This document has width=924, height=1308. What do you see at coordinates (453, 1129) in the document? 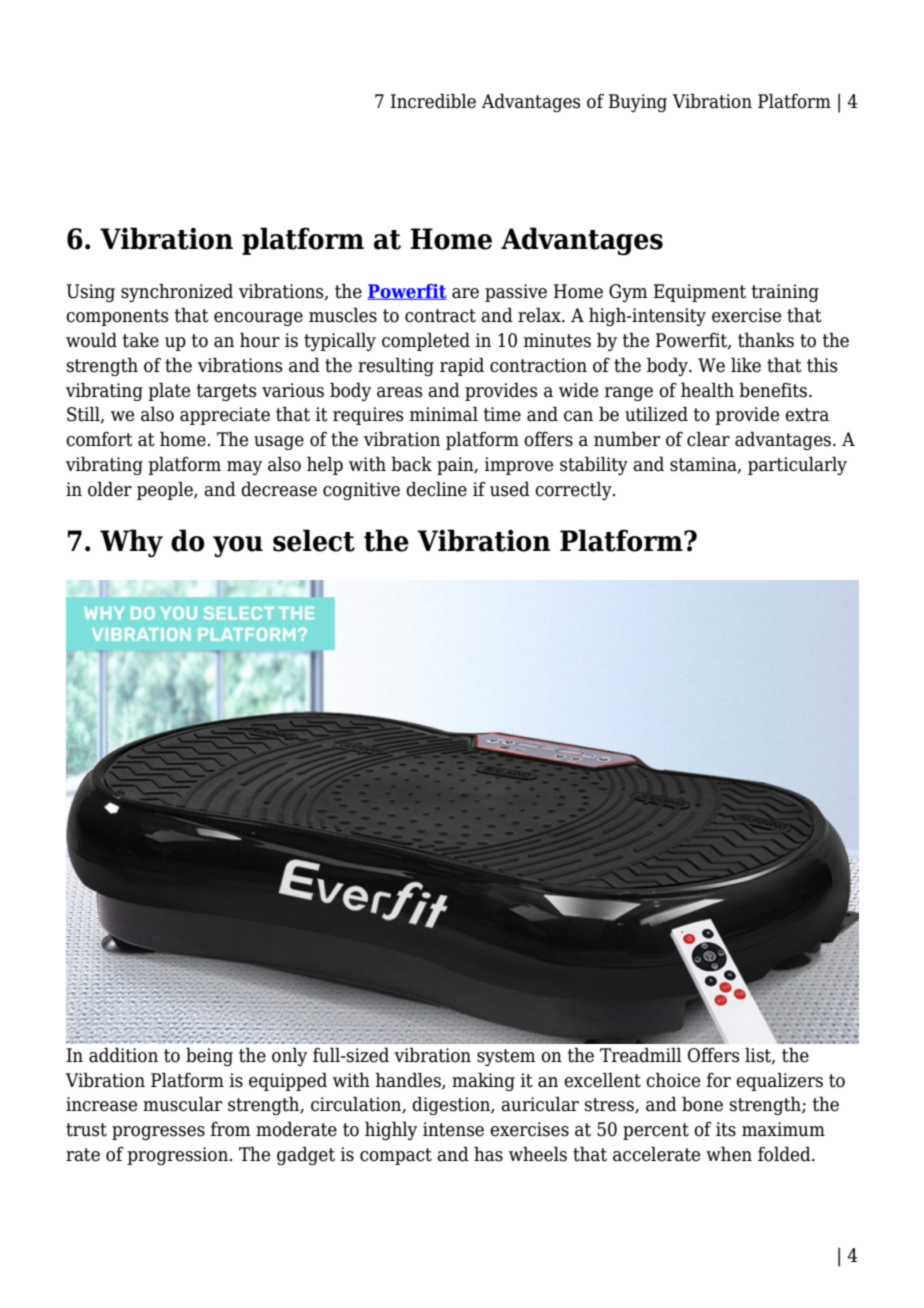
I see `intense` at bounding box center [453, 1129].
